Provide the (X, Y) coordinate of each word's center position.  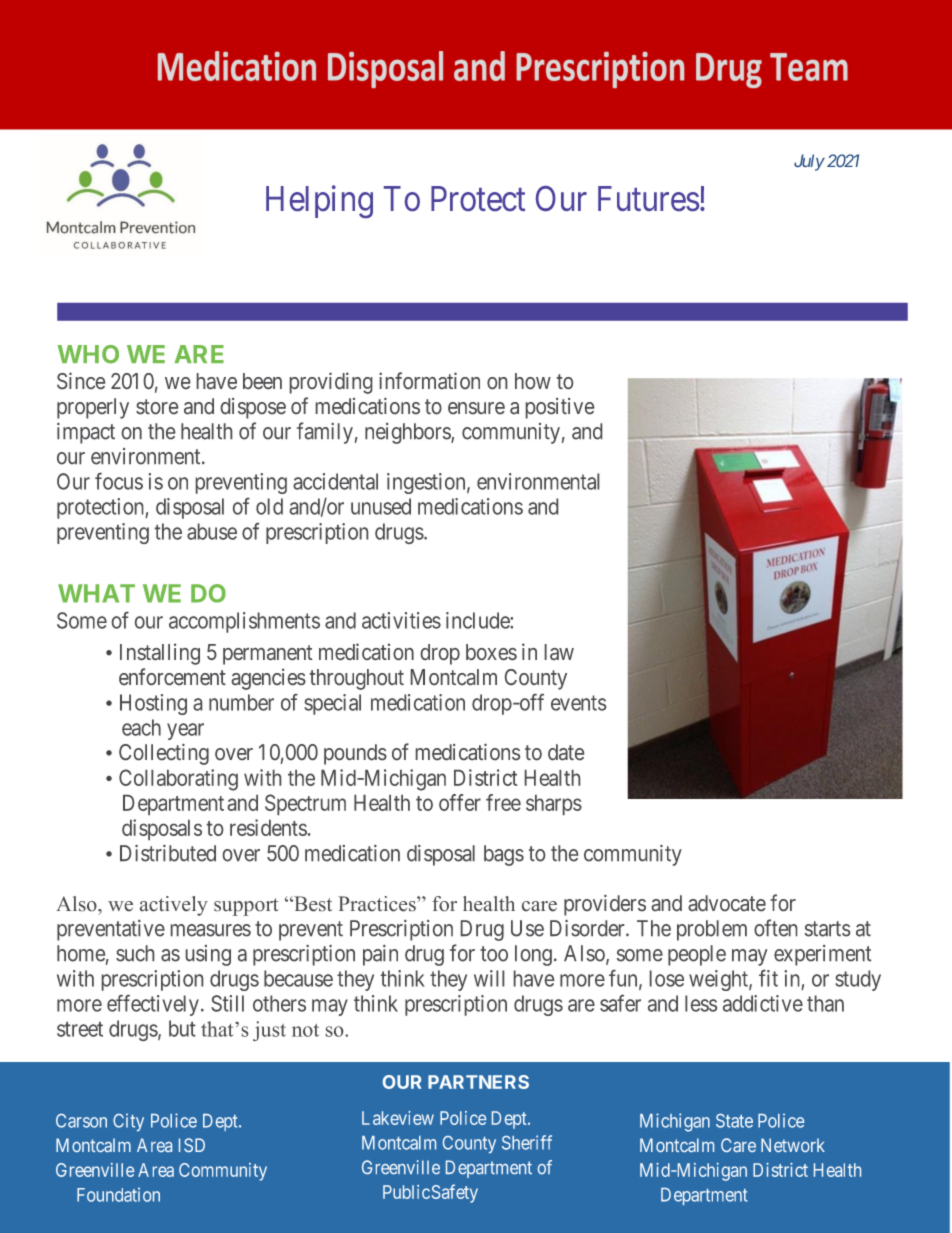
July (809, 162)
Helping (319, 201)
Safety (455, 1193)
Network (793, 1145)
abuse (212, 531)
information (429, 380)
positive (560, 408)
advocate (727, 903)
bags (504, 855)
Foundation (118, 1195)
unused (381, 506)
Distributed (168, 853)
